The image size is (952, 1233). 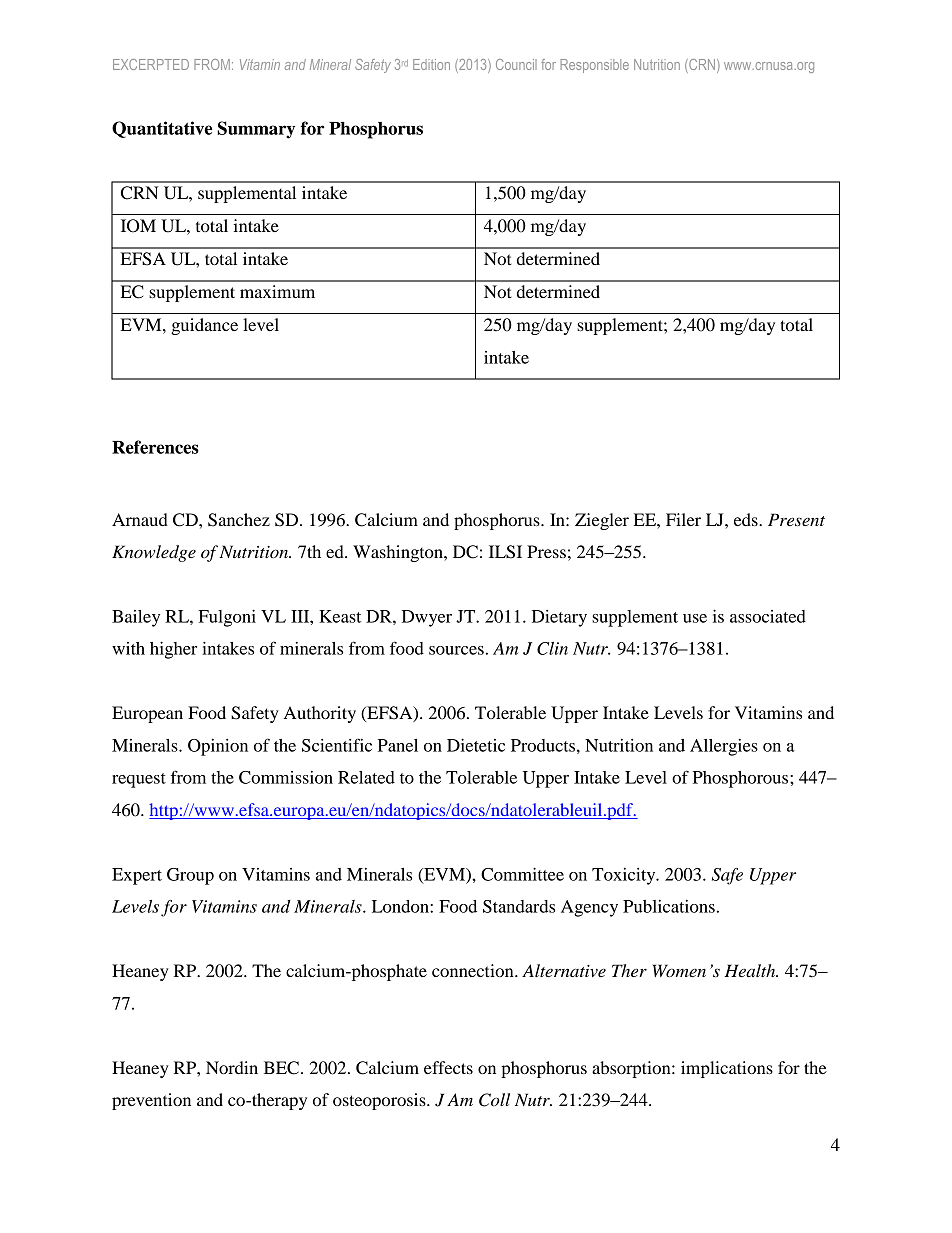 What do you see at coordinates (162, 129) in the screenshot?
I see `Quantitative` at bounding box center [162, 129].
